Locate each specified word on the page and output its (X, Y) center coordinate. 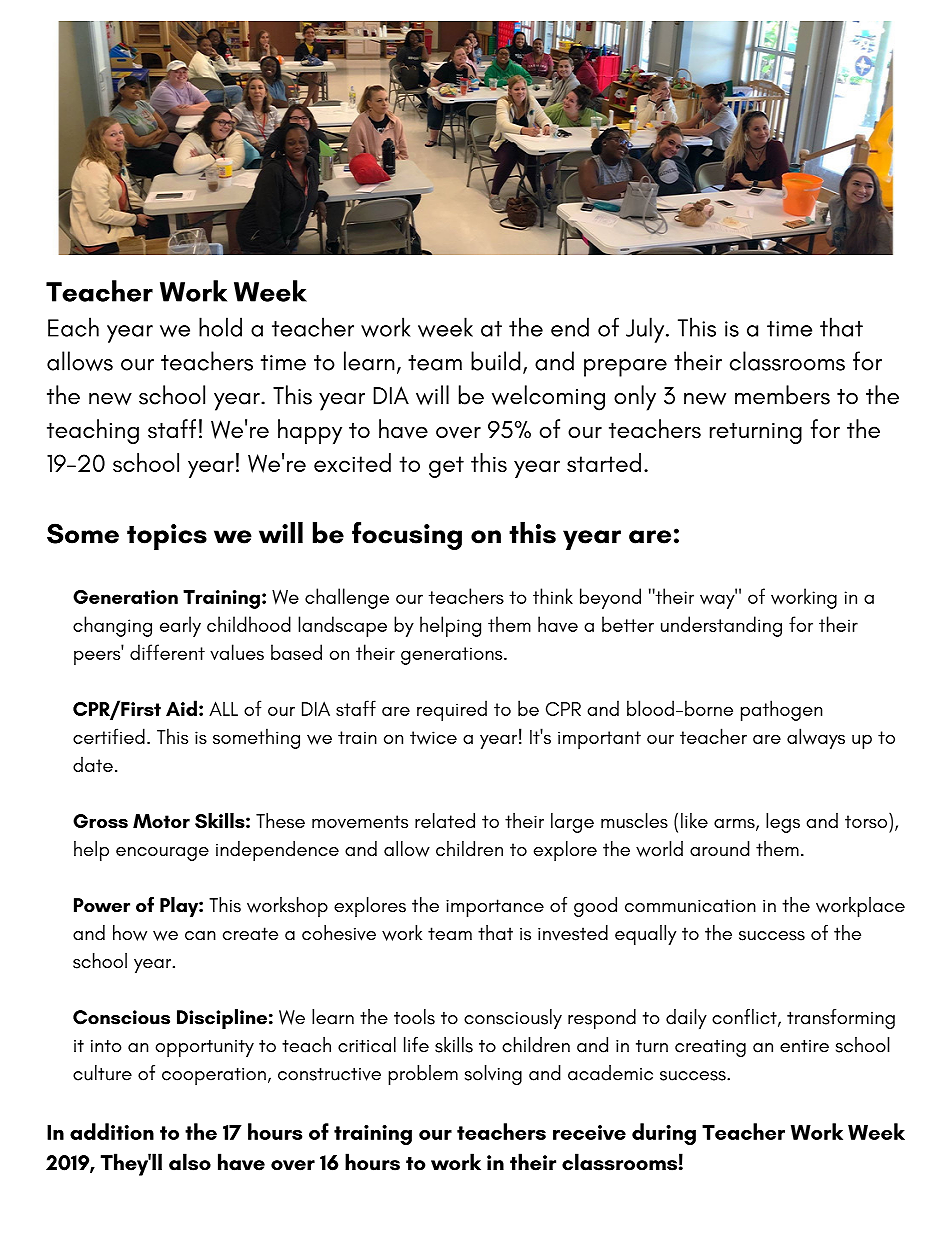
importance (495, 908)
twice (433, 738)
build (495, 361)
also (190, 1162)
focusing (407, 536)
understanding (721, 626)
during (664, 1134)
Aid (181, 708)
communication (690, 906)
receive (589, 1132)
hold (220, 327)
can (200, 936)
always (816, 738)
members (782, 395)
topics (167, 537)
